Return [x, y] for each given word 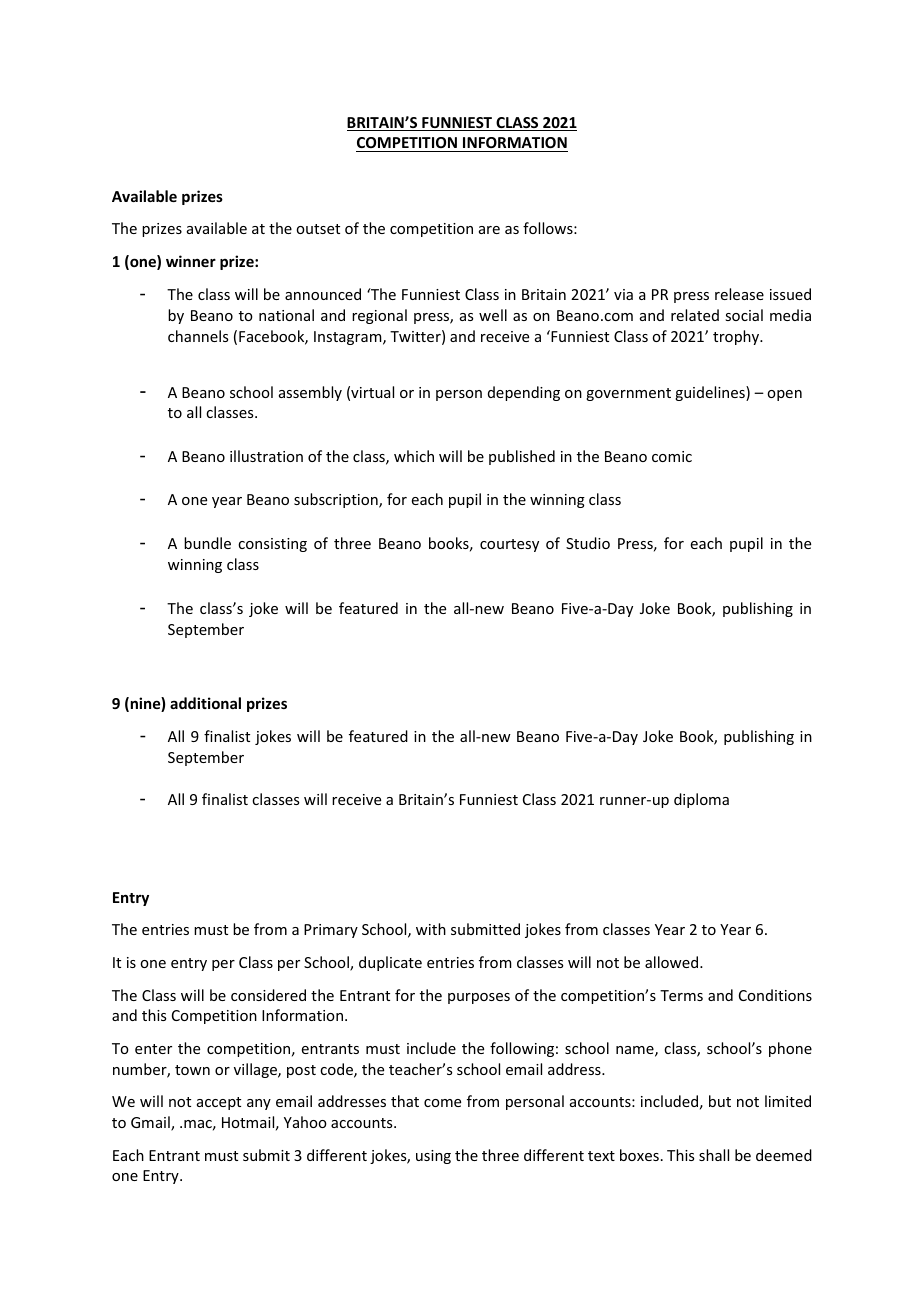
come [442, 1103]
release [739, 294]
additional [205, 703]
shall [714, 1155]
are [489, 230]
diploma [701, 800]
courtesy [509, 545]
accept [219, 1103]
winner [191, 261]
